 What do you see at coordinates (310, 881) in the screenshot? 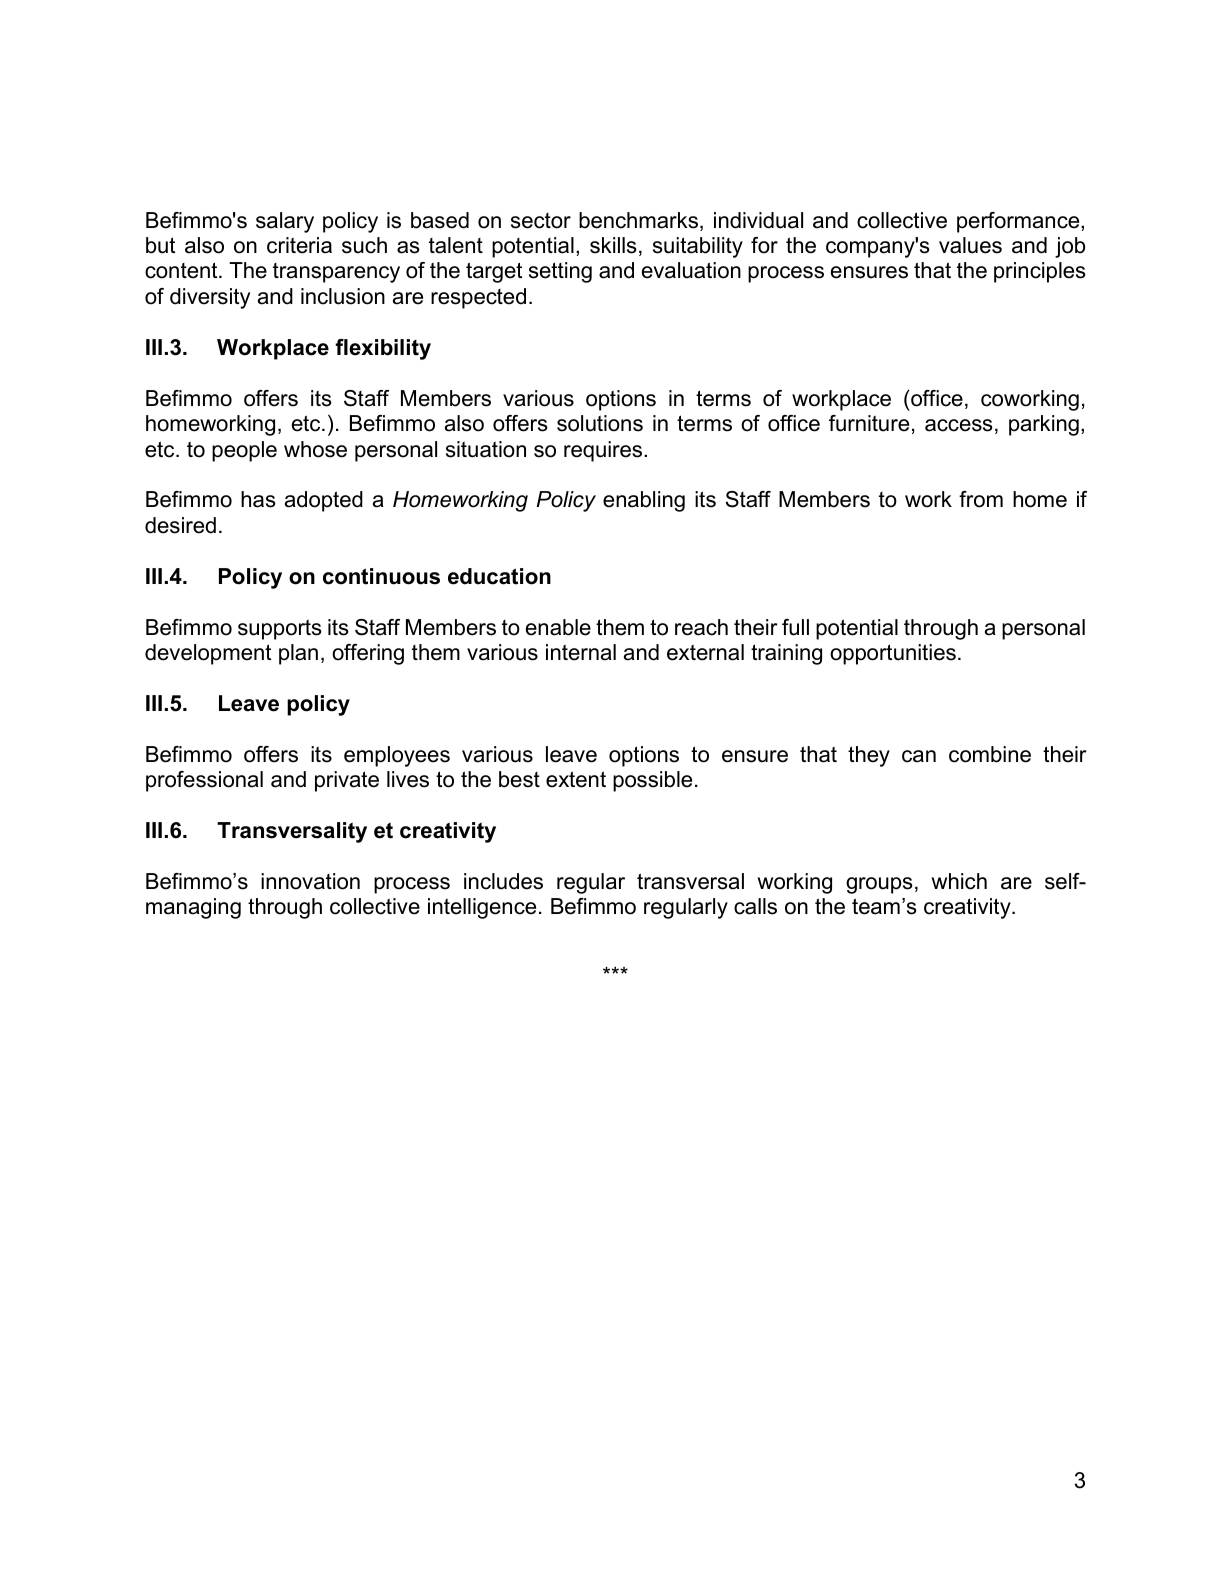
I see `innovation` at bounding box center [310, 881].
